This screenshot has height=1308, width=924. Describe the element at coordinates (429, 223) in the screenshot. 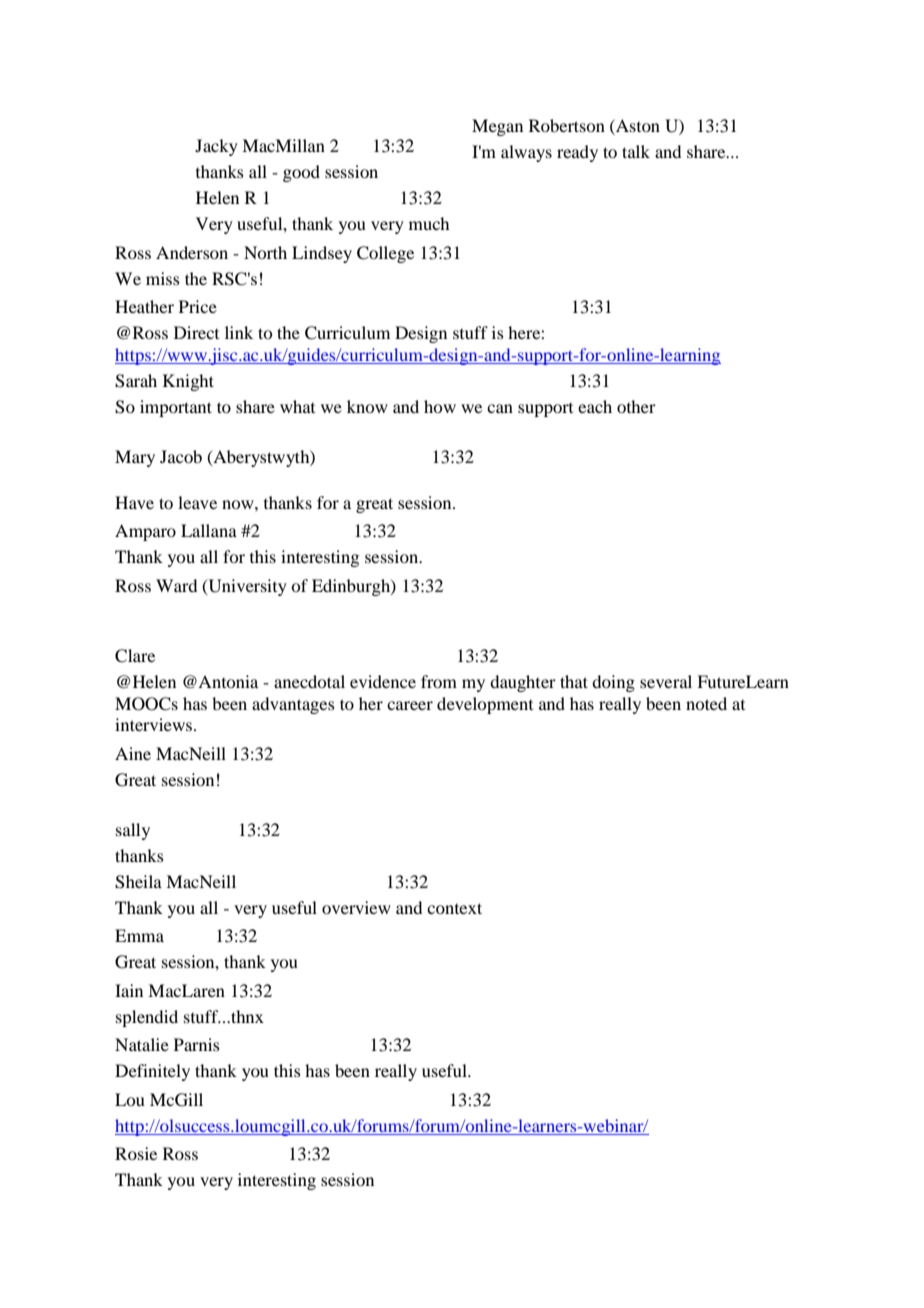

I see `much` at that location.
